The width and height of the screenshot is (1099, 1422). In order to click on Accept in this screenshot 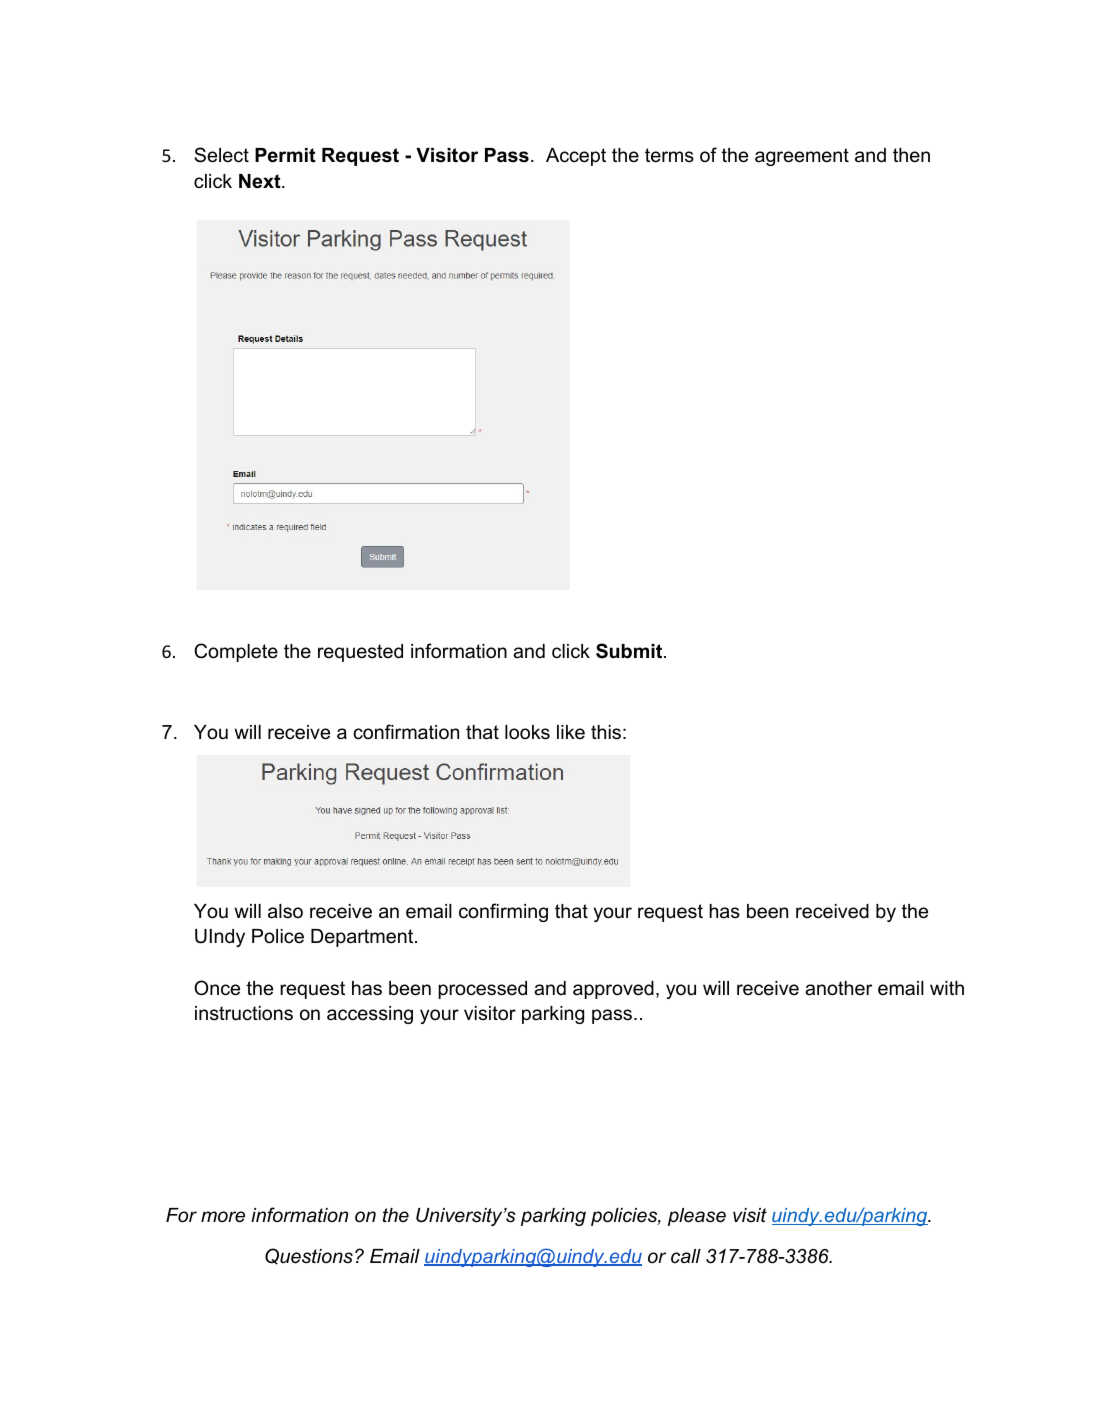, I will do `click(576, 157)`.
